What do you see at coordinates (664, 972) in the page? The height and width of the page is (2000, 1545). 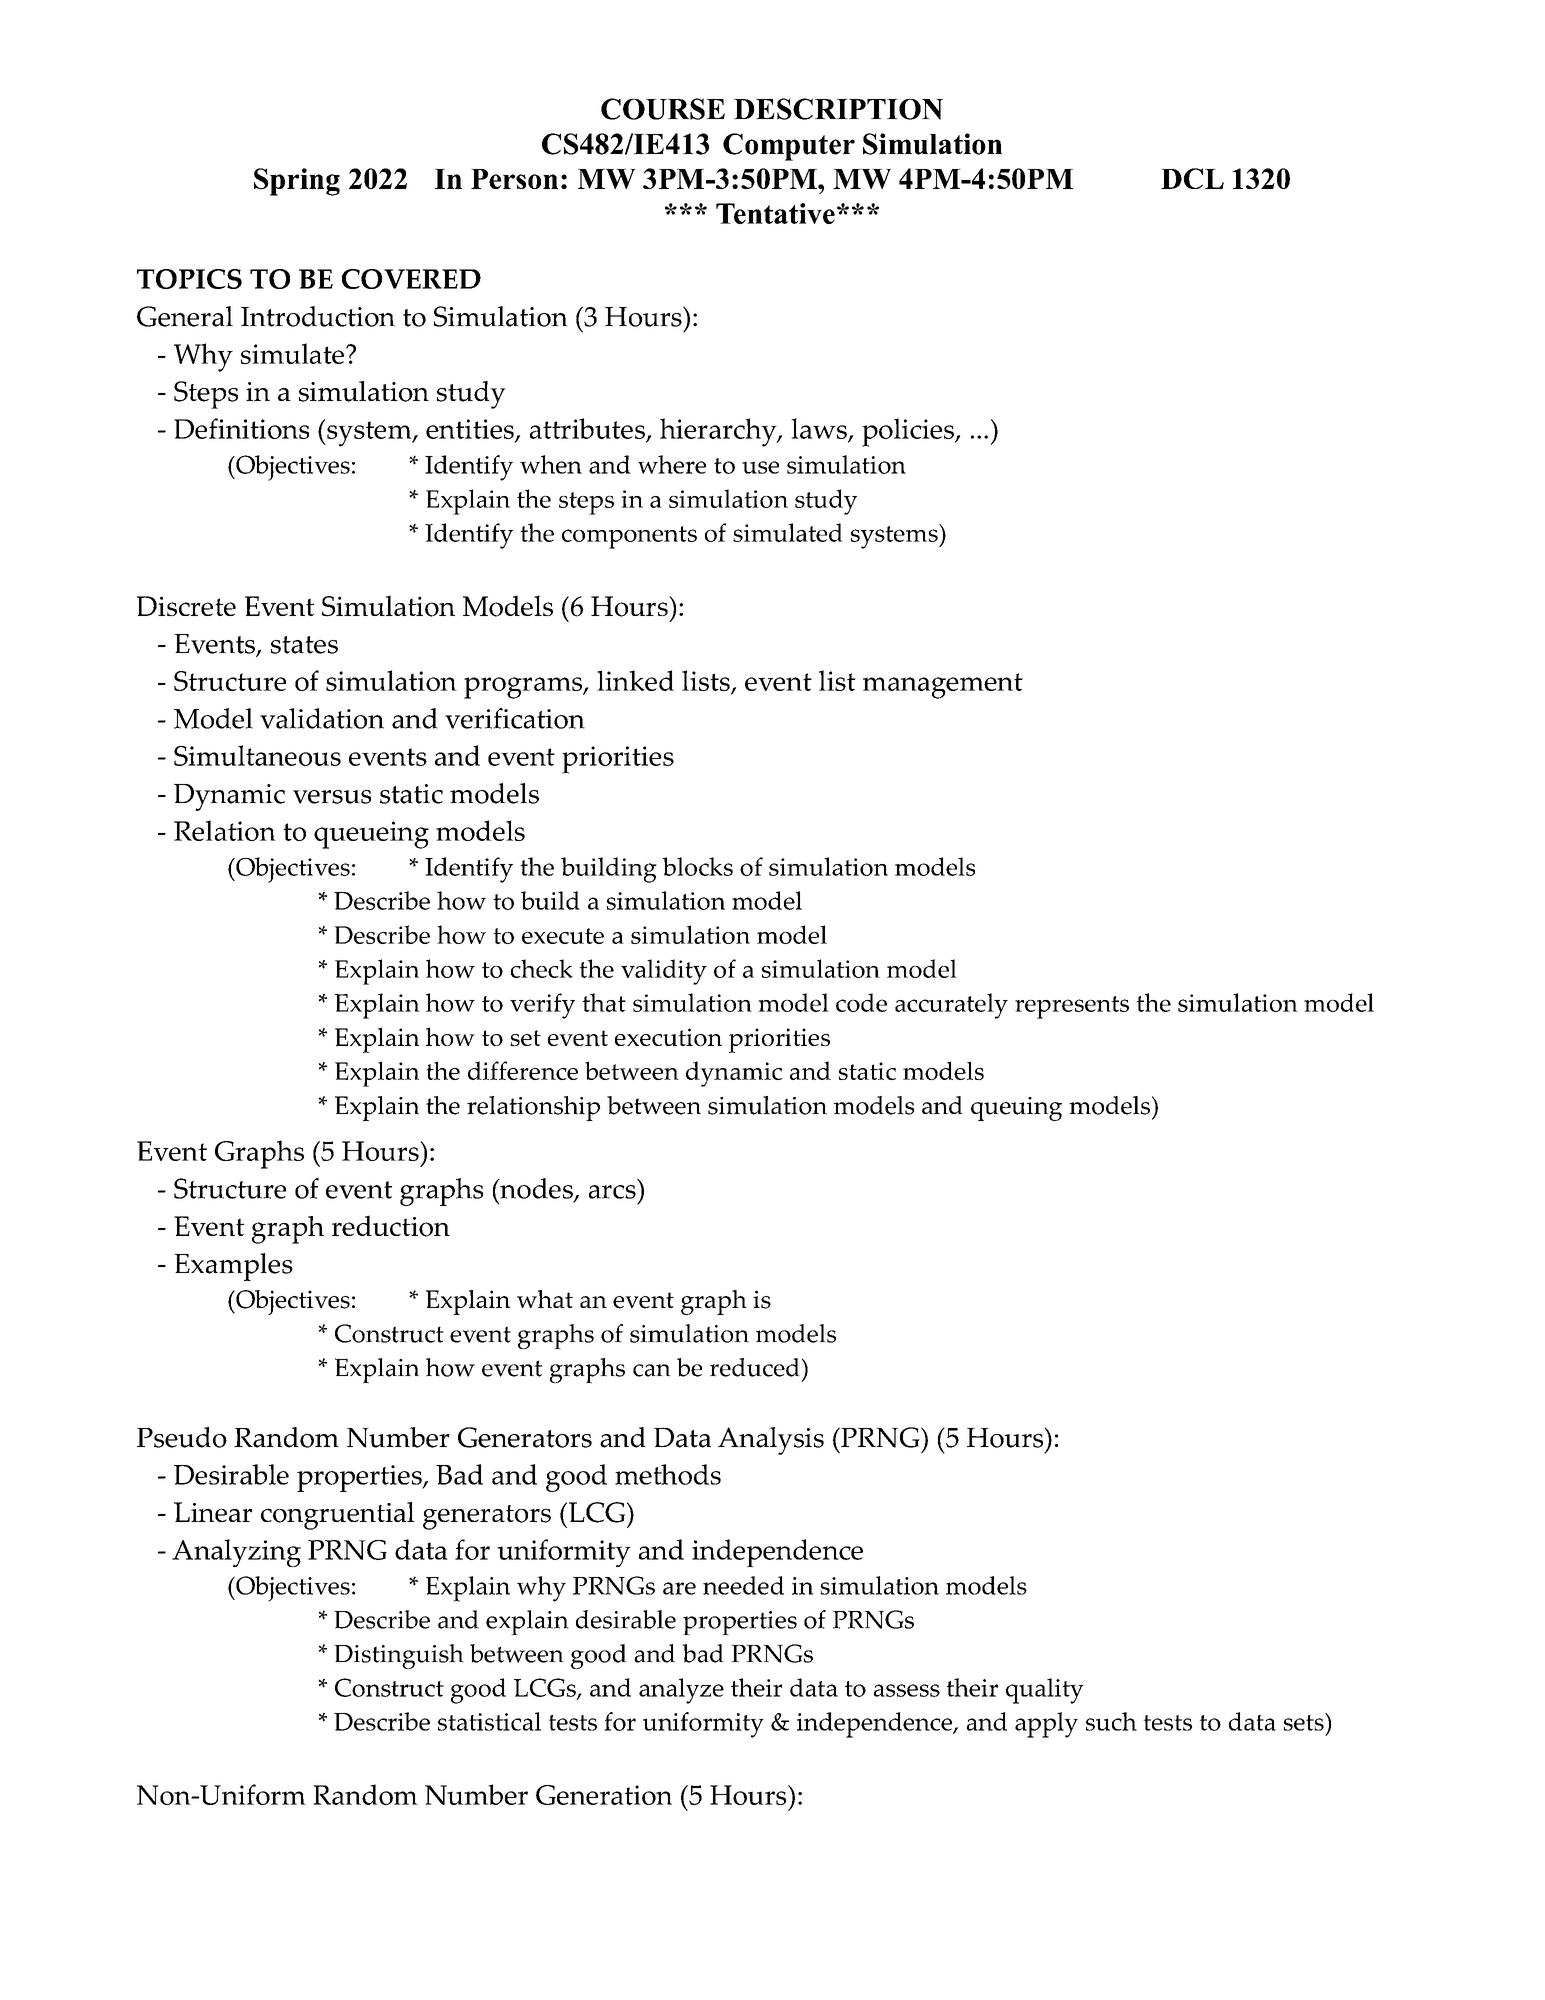 I see `validity` at bounding box center [664, 972].
